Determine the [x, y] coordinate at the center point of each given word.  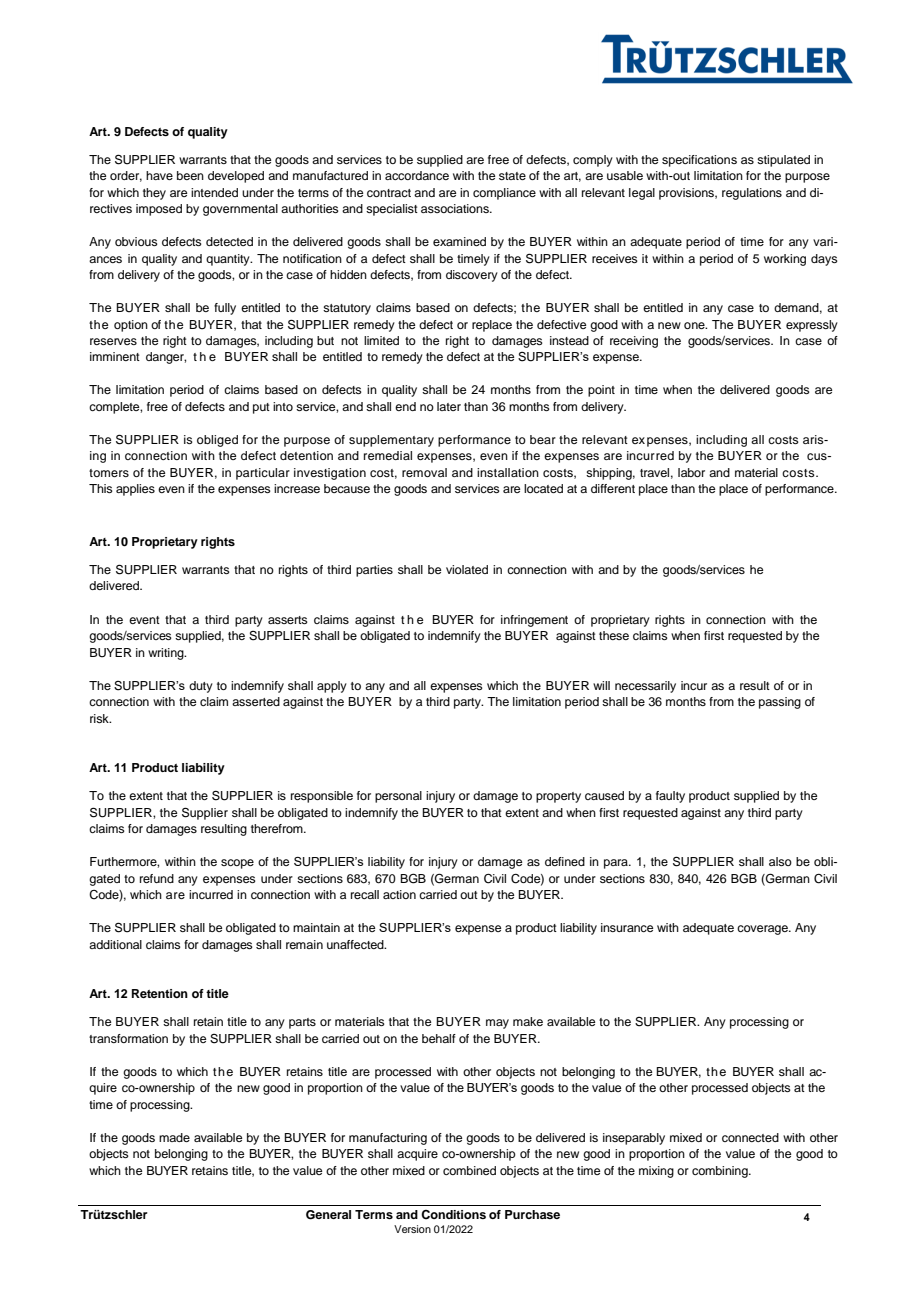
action [399, 894]
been [190, 175]
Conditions [453, 1215]
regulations [752, 194]
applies [135, 490]
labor [691, 472]
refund [157, 878]
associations [456, 208]
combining [721, 1172]
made [174, 1137]
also [780, 861]
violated [467, 569]
